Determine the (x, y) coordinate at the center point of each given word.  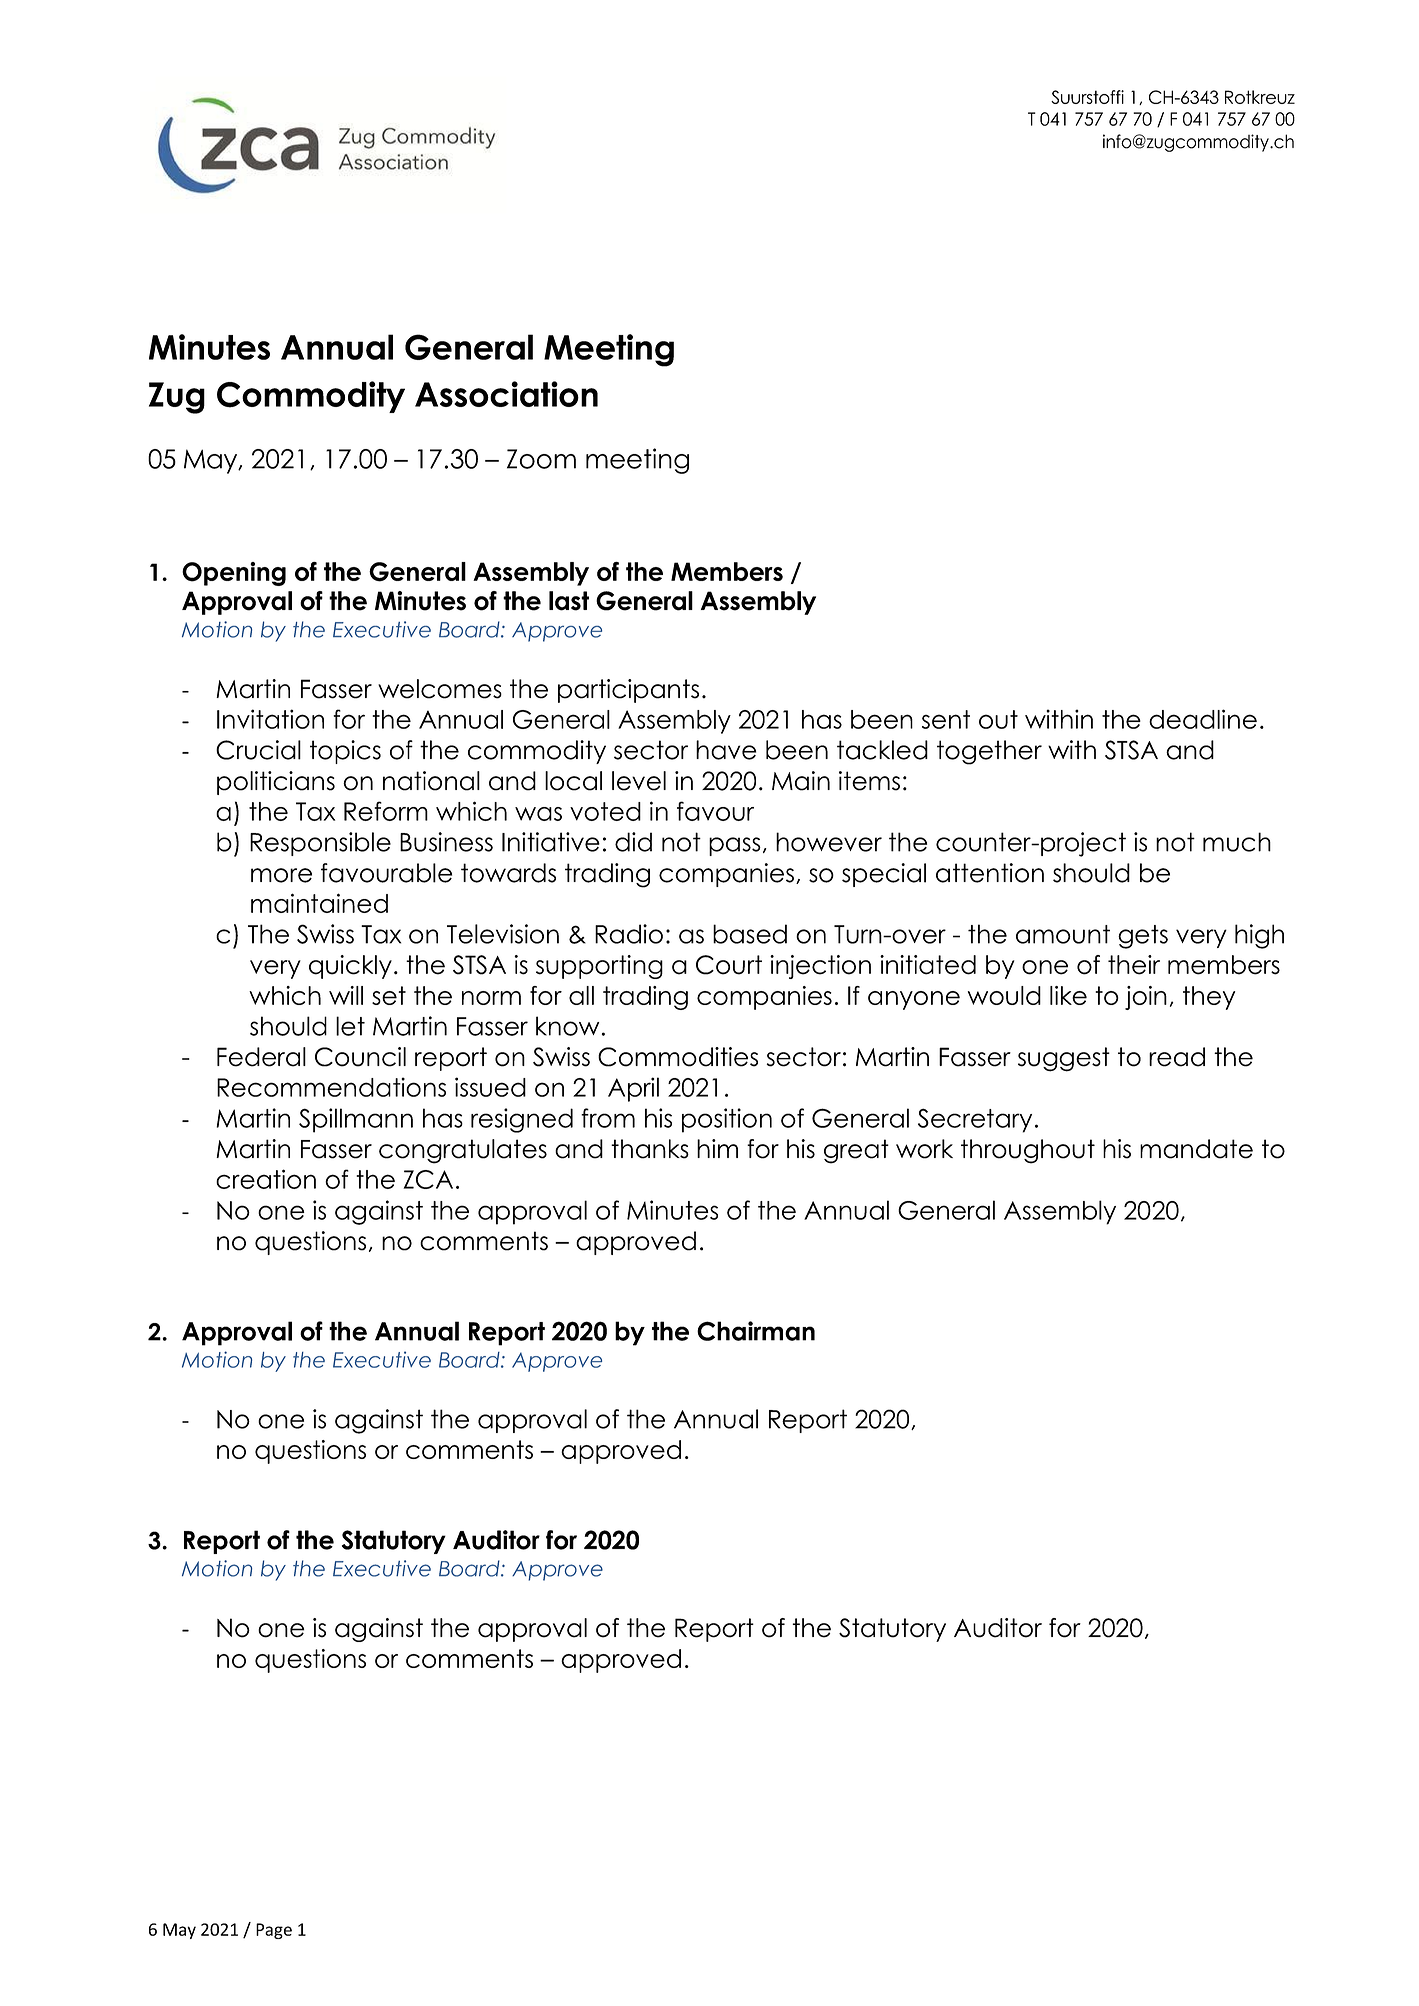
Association (506, 394)
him (717, 1148)
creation (266, 1179)
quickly (350, 967)
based (750, 934)
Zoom (541, 459)
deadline (1203, 719)
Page (274, 1931)
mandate (1196, 1149)
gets (1143, 937)
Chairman (756, 1331)
